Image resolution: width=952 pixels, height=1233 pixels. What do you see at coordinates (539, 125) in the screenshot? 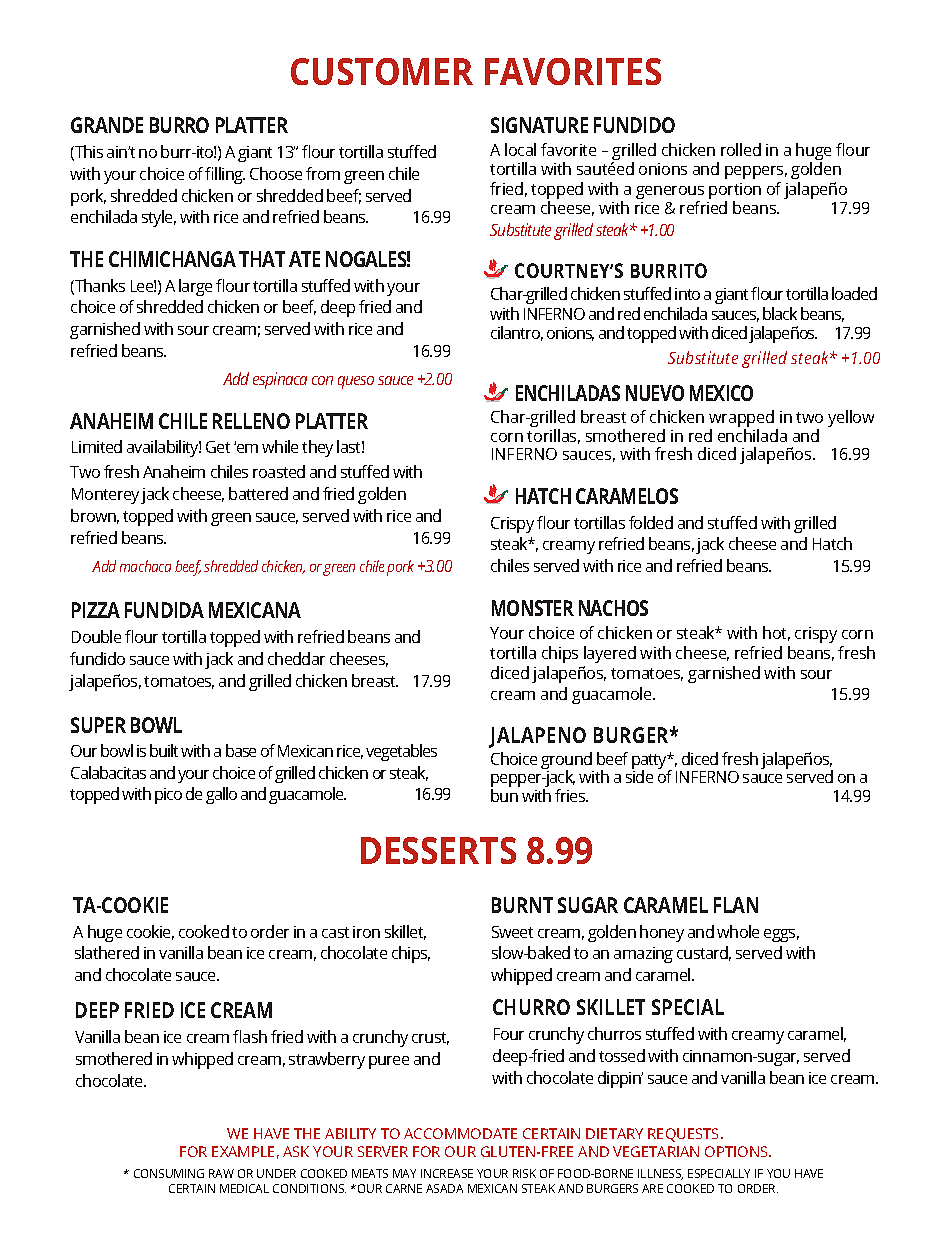
I see `SIGNATURE` at bounding box center [539, 125].
